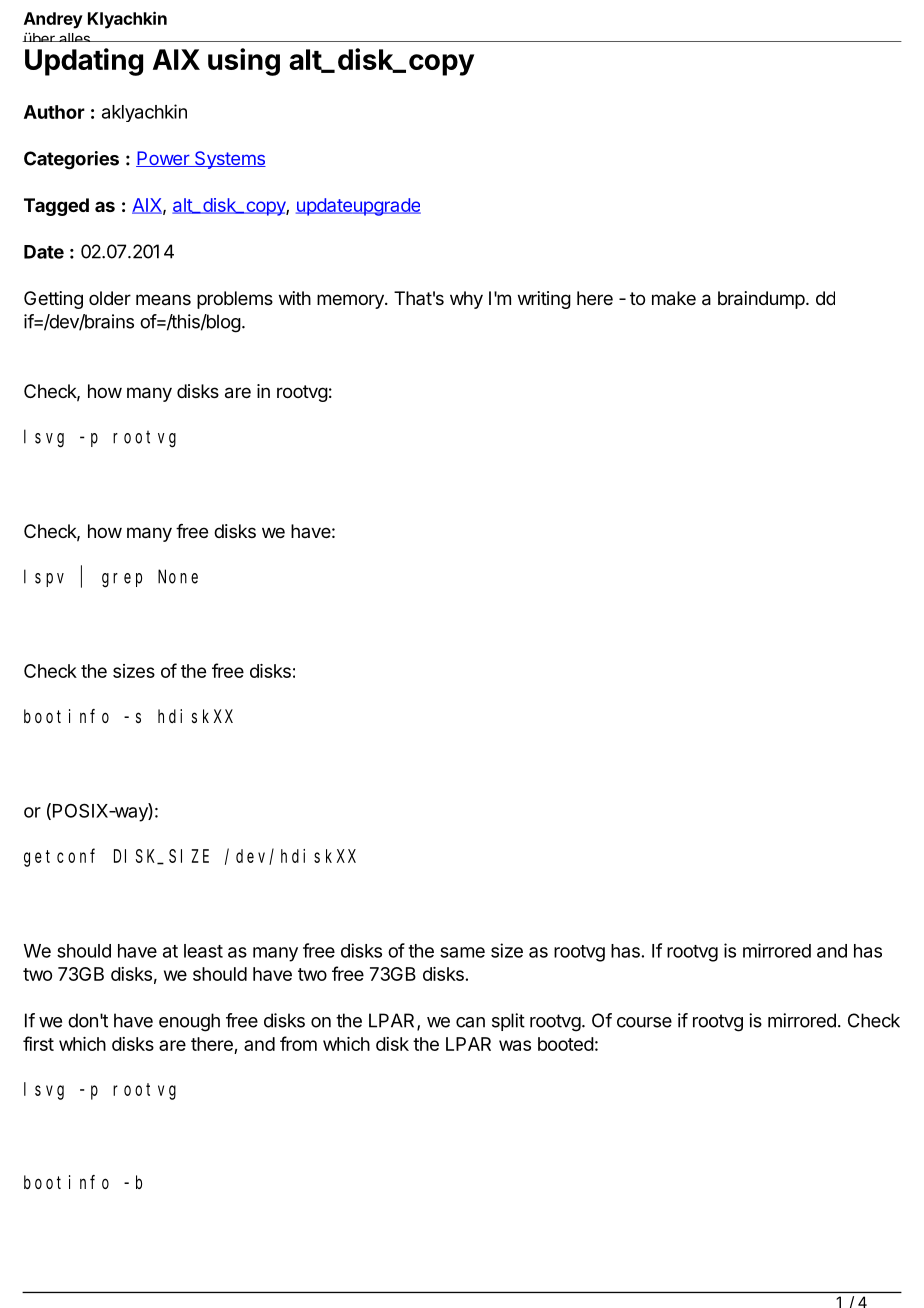 The width and height of the image is (924, 1308). I want to click on memory, so click(351, 301).
